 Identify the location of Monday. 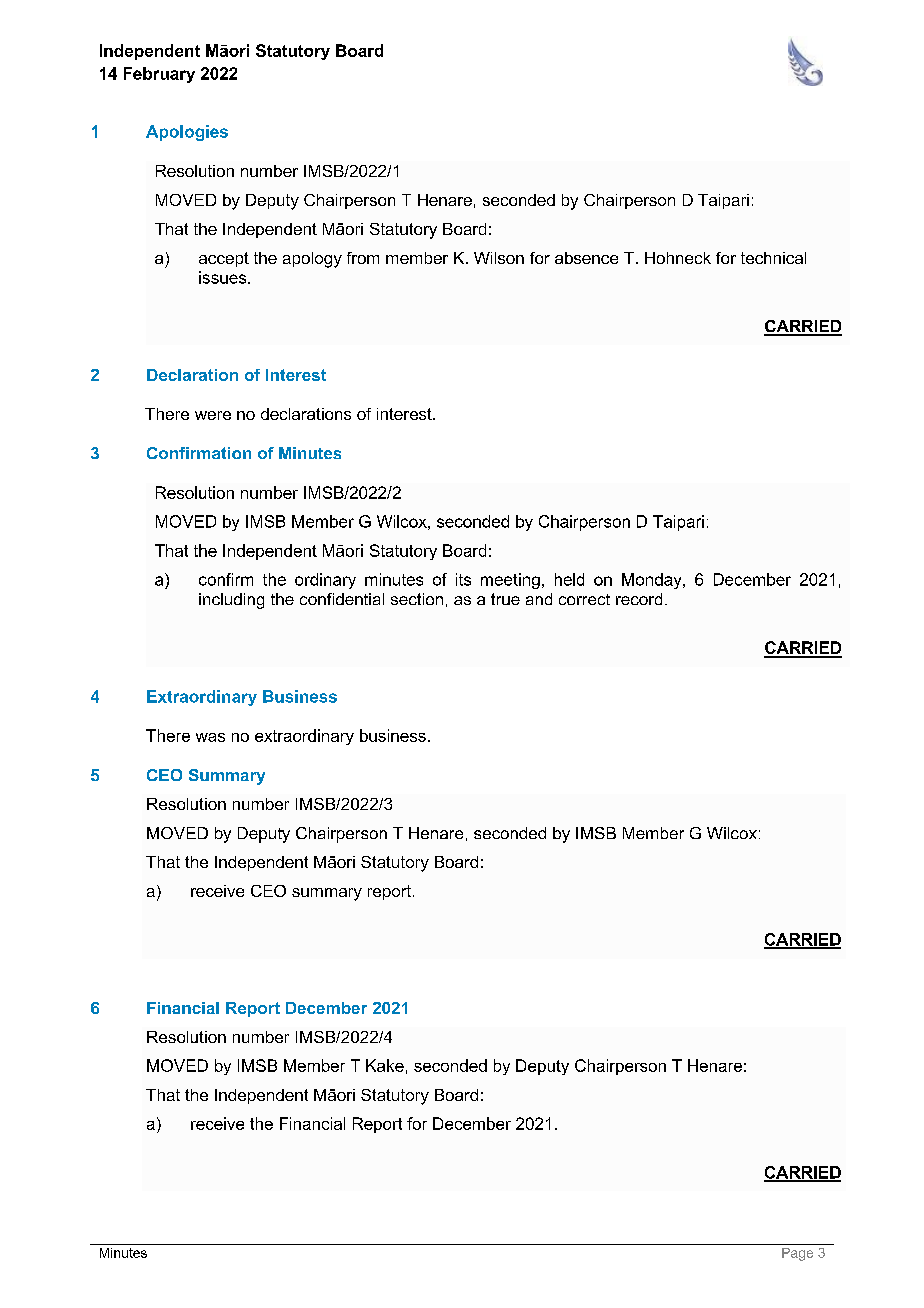
(653, 581).
